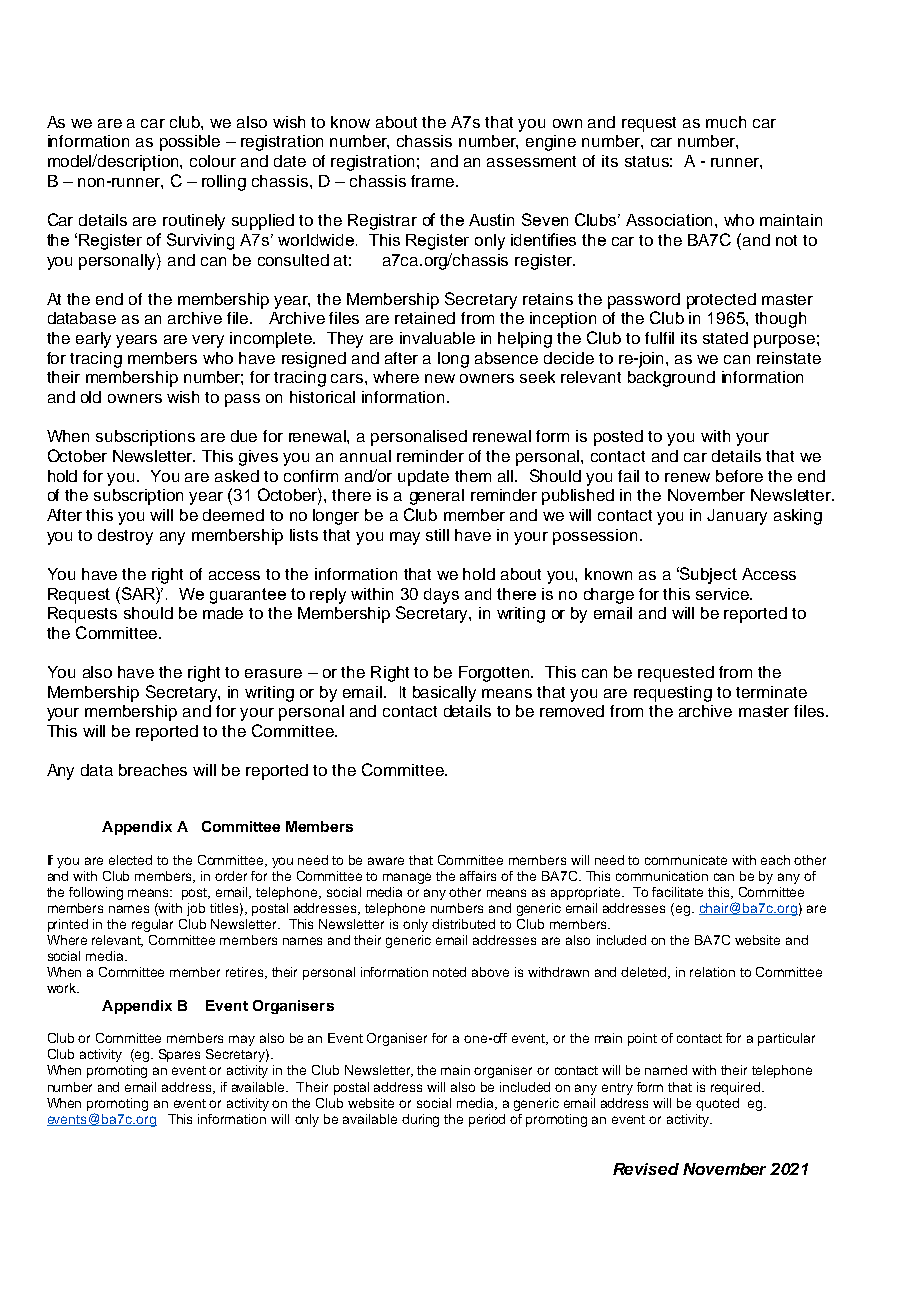 Image resolution: width=924 pixels, height=1308 pixels. What do you see at coordinates (179, 1055) in the screenshot?
I see `Spares` at bounding box center [179, 1055].
